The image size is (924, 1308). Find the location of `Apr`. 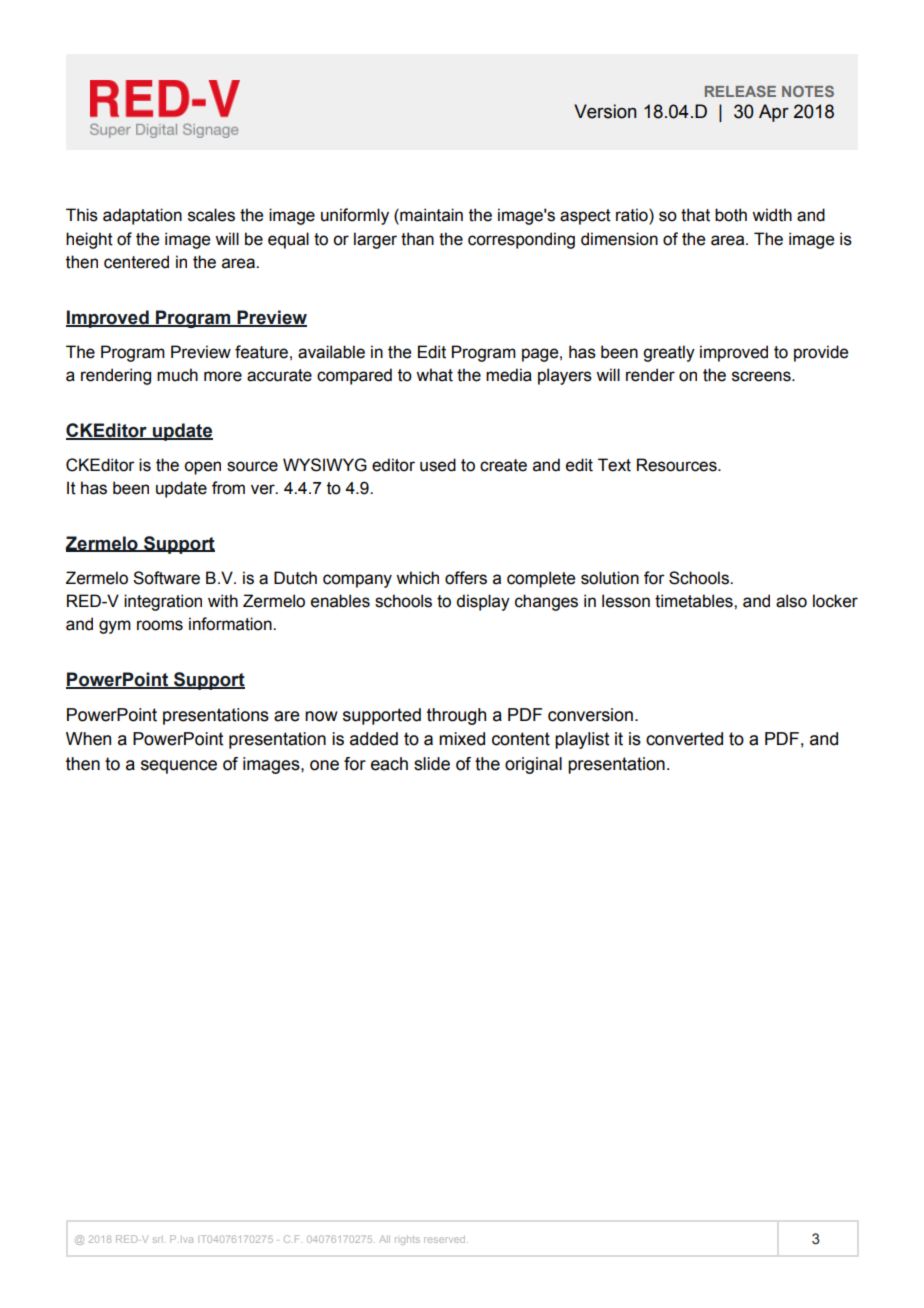

Apr is located at coordinates (774, 113).
